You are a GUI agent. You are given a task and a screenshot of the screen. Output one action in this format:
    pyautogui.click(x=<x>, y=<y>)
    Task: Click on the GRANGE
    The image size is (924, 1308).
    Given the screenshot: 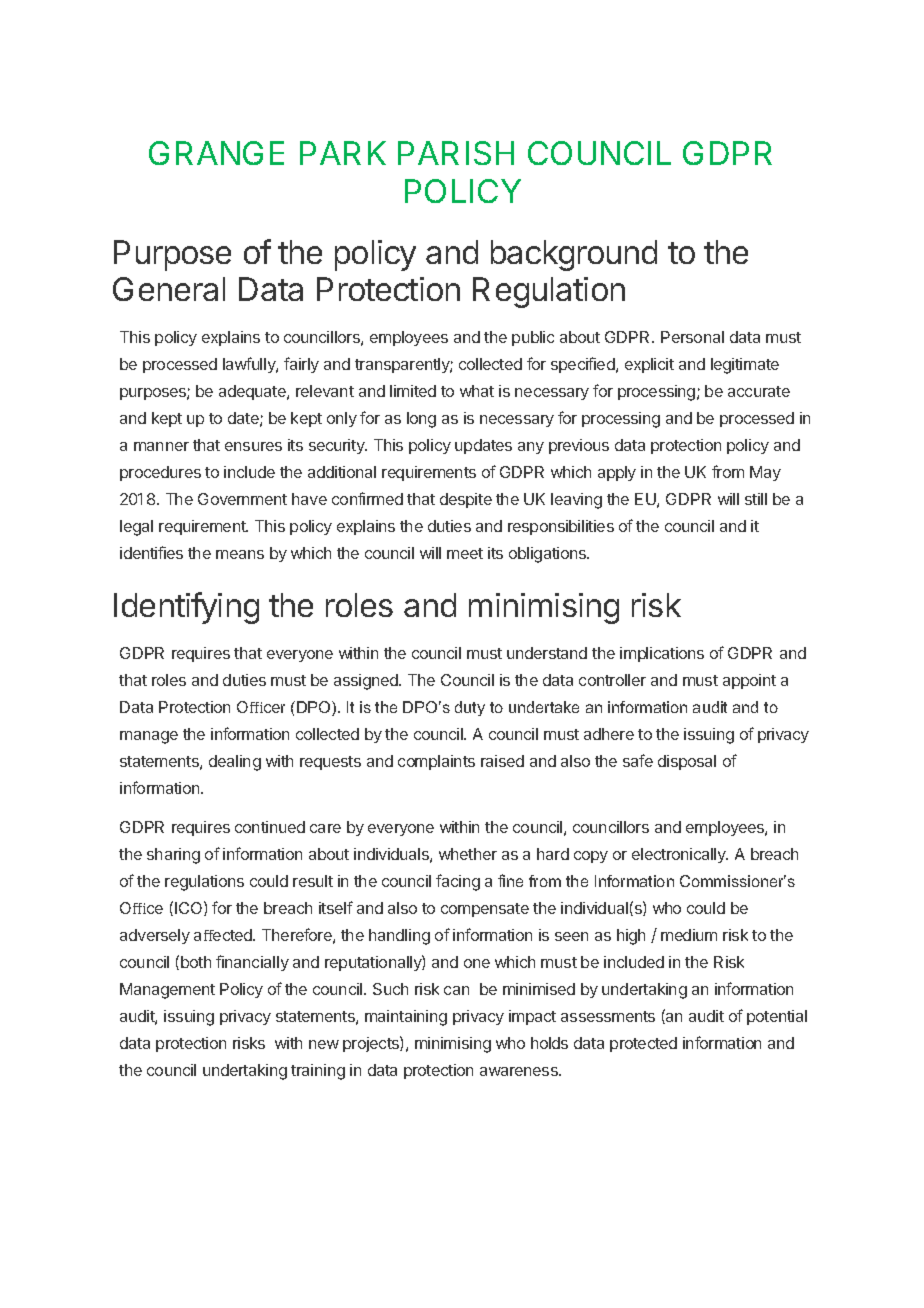 What is the action you would take?
    pyautogui.click(x=216, y=153)
